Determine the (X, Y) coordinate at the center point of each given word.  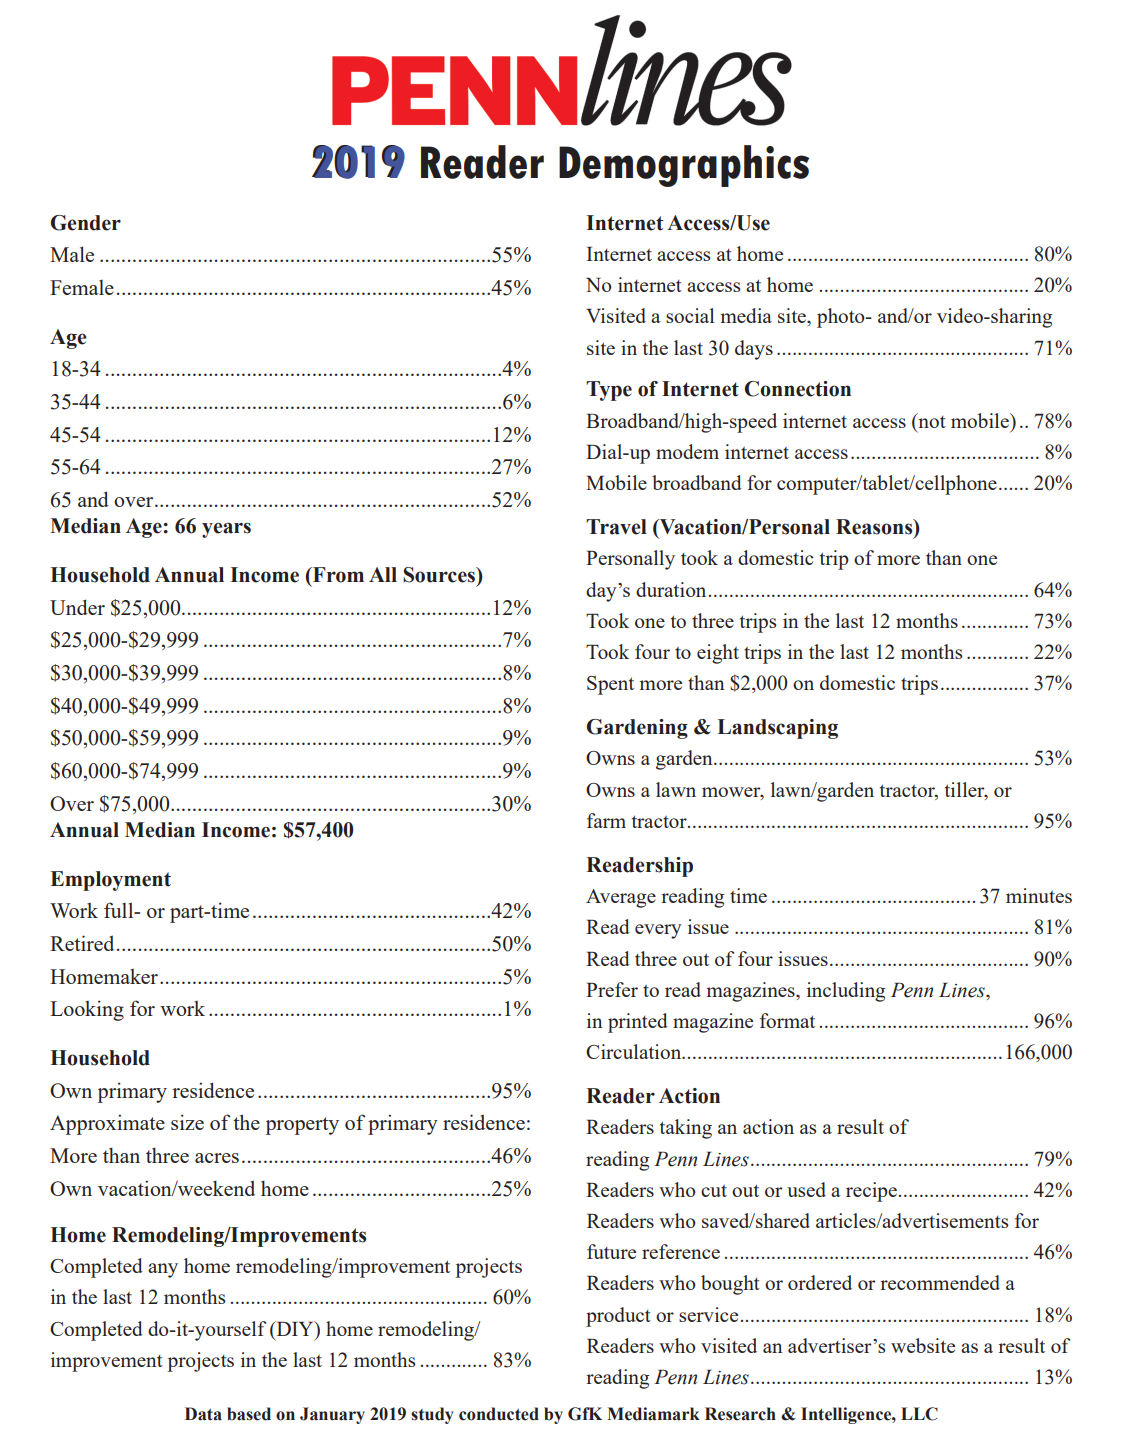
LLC (919, 1414)
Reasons (875, 528)
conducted (499, 1414)
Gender (86, 223)
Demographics (684, 166)
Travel (616, 527)
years (226, 530)
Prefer (612, 989)
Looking (87, 1010)
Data (203, 1414)
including (846, 992)
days (754, 350)
